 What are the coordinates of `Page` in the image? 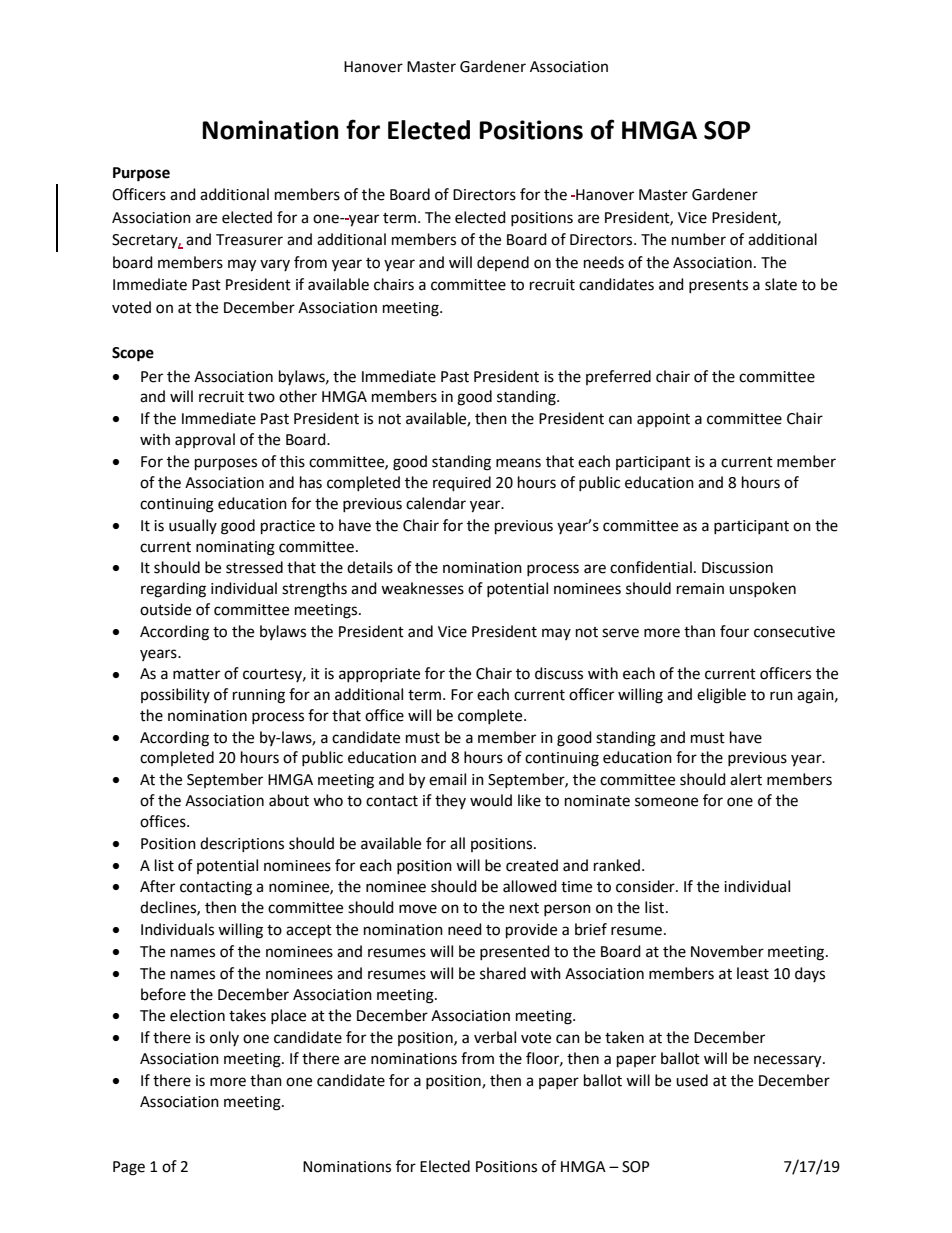 It's located at (129, 1168).
